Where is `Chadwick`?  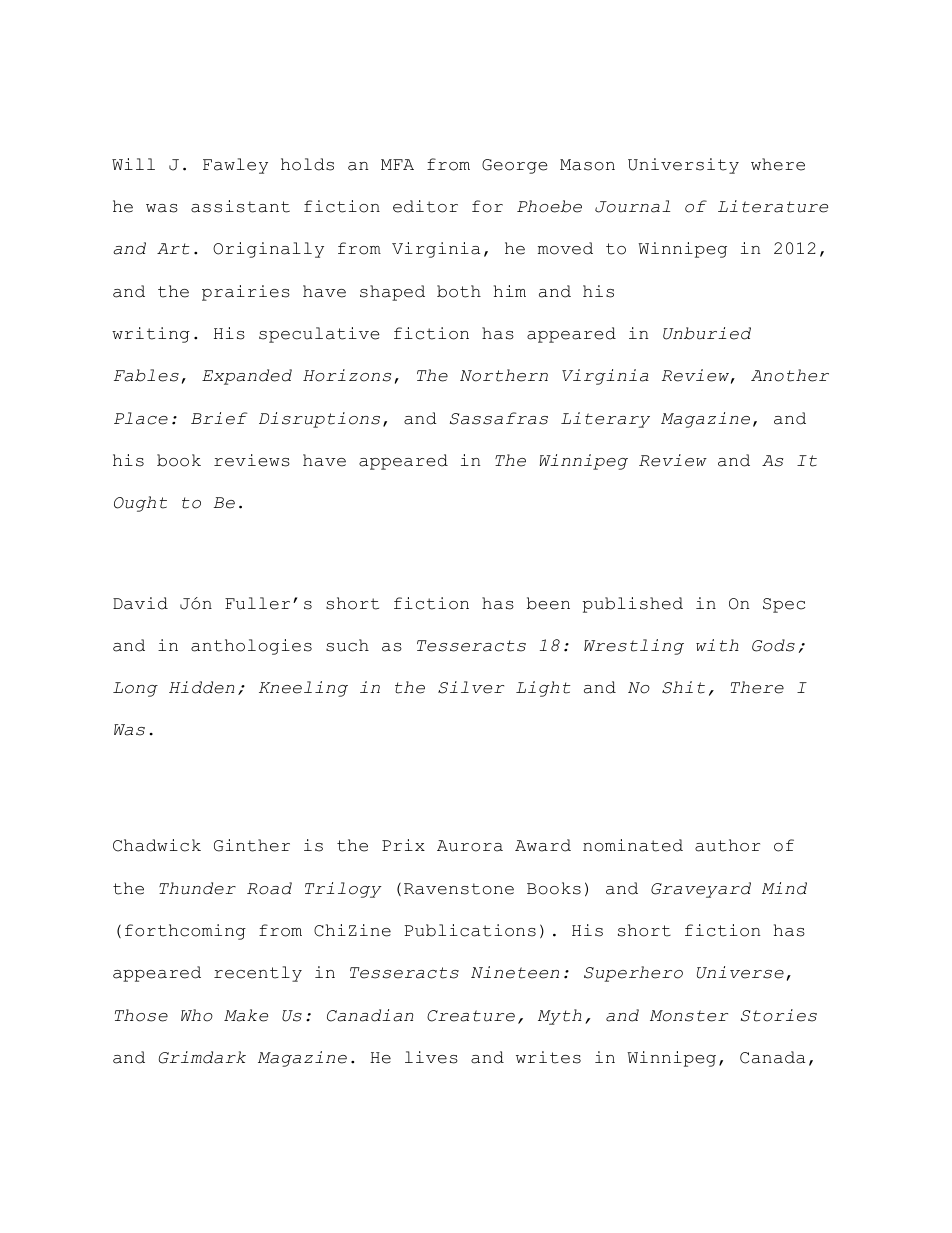
Chadwick is located at coordinates (157, 845).
